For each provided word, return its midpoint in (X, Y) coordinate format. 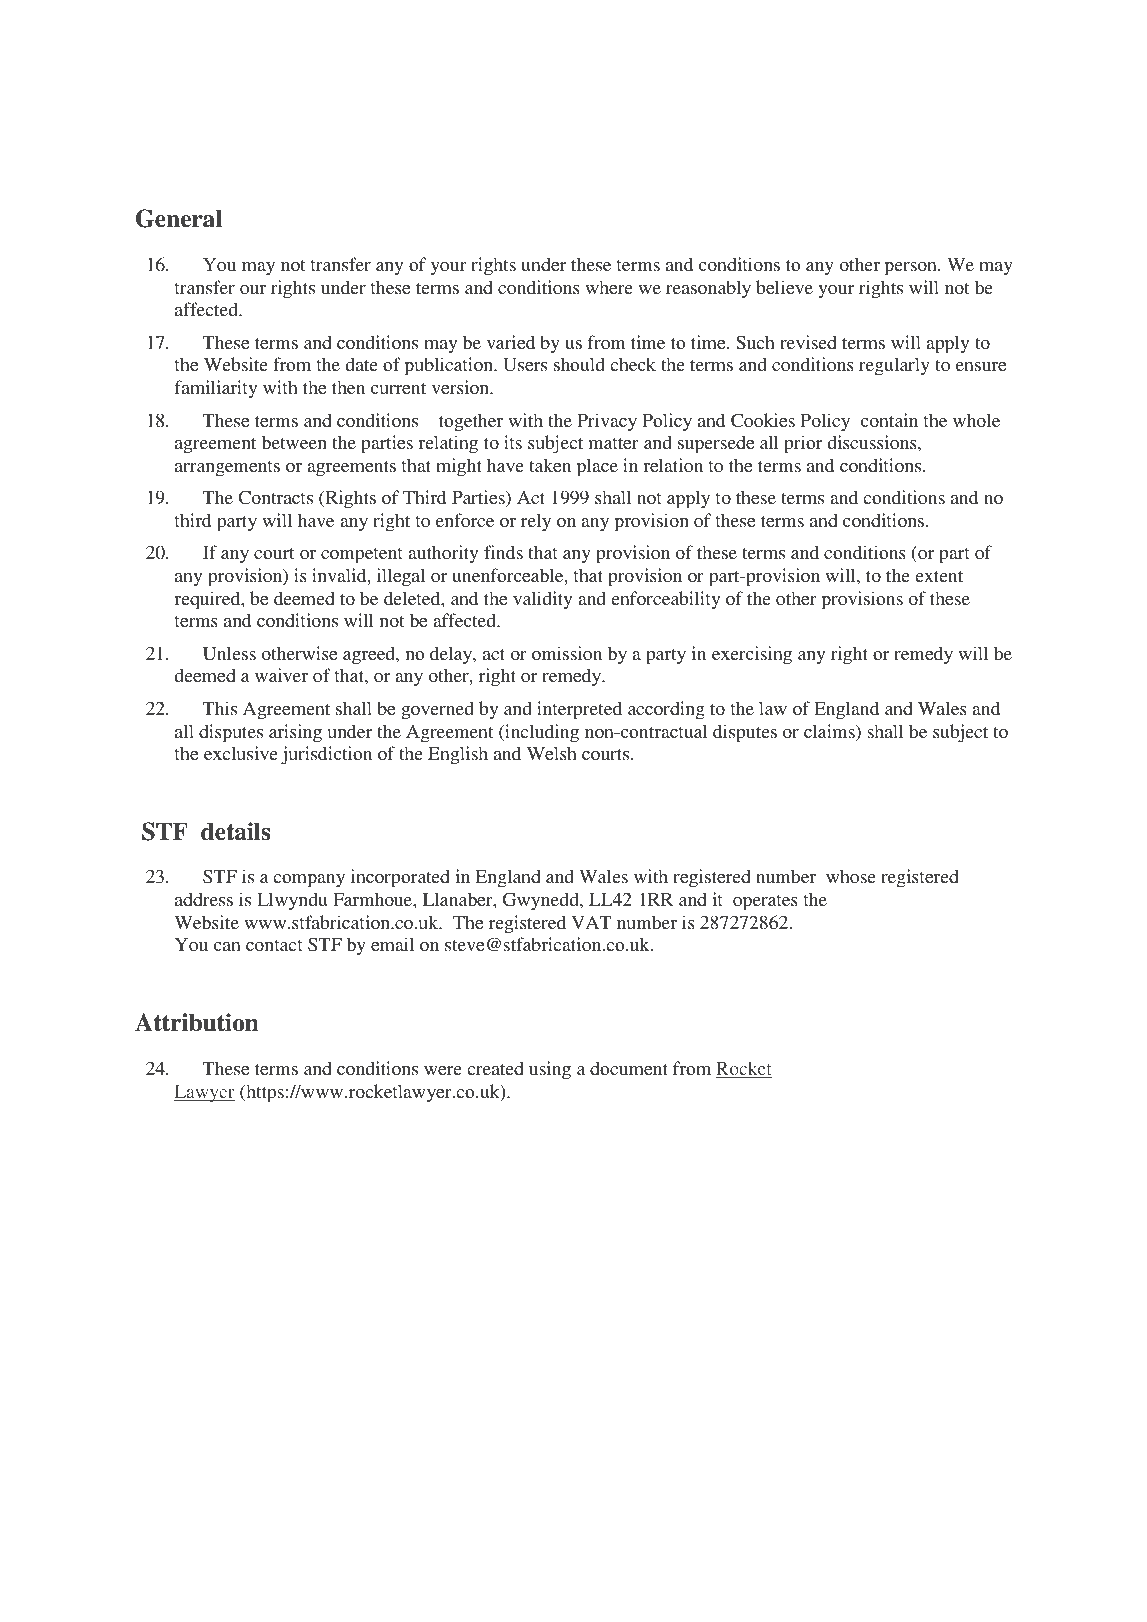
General (179, 218)
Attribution (197, 1022)
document (629, 1068)
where (609, 287)
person (911, 269)
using (550, 1070)
